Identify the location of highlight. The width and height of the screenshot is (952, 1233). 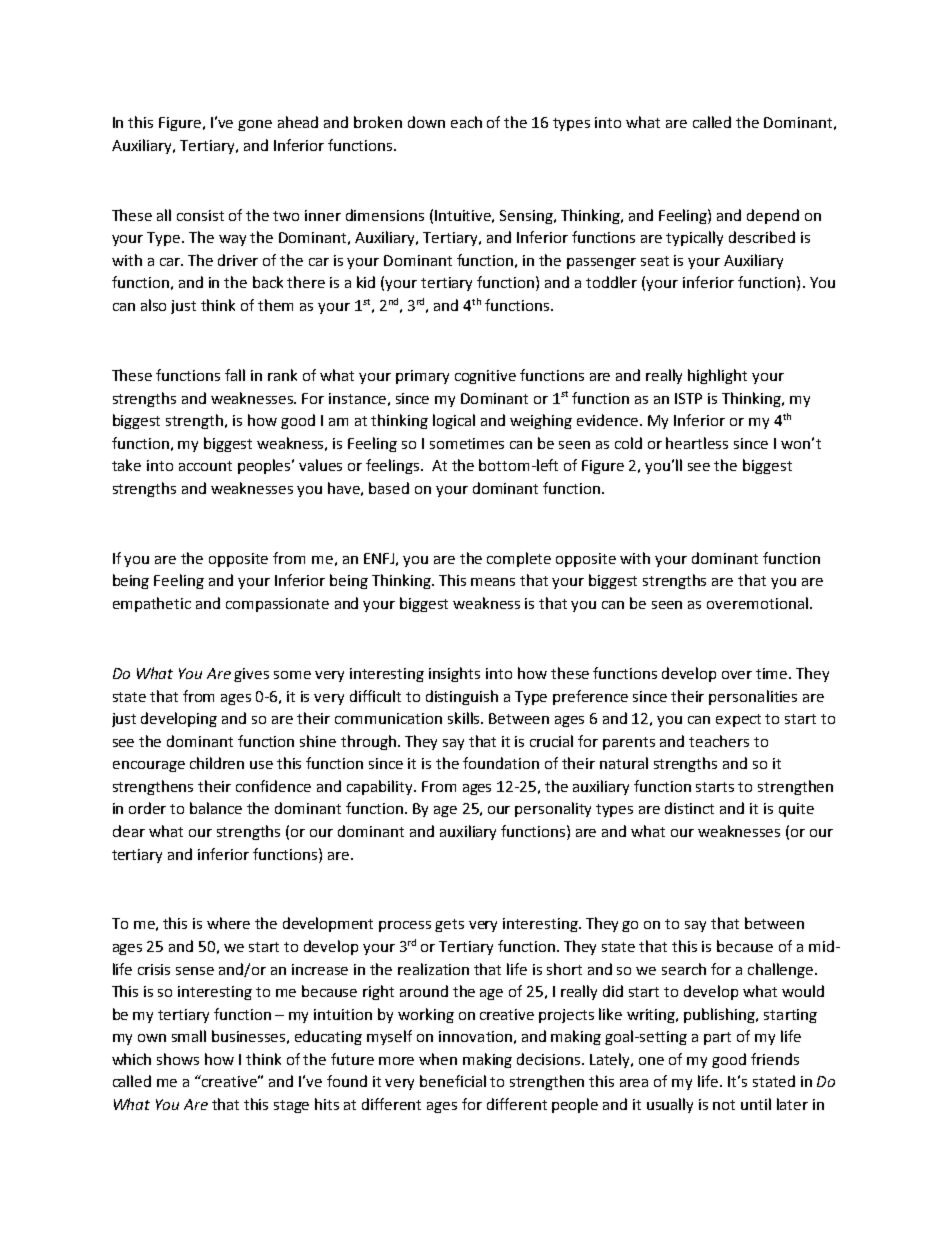
(717, 376).
